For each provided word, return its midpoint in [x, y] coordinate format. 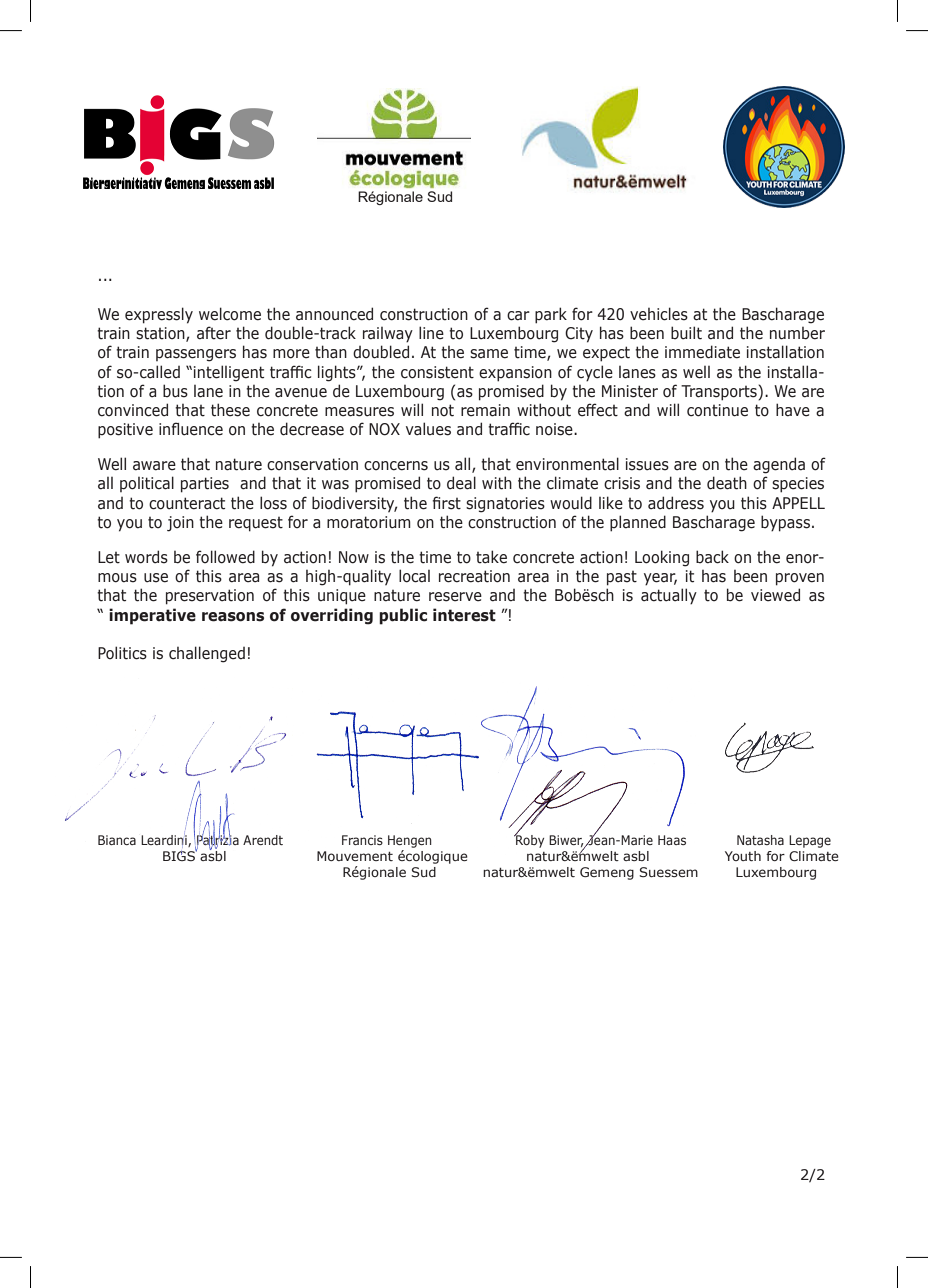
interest [464, 615]
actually [669, 596]
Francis [362, 840]
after [214, 333]
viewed [775, 595]
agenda [779, 465]
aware [154, 466]
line [431, 333]
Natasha [760, 840]
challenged [207, 654]
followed [225, 557]
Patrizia [217, 840]
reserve [455, 597]
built [686, 333]
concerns [396, 466]
